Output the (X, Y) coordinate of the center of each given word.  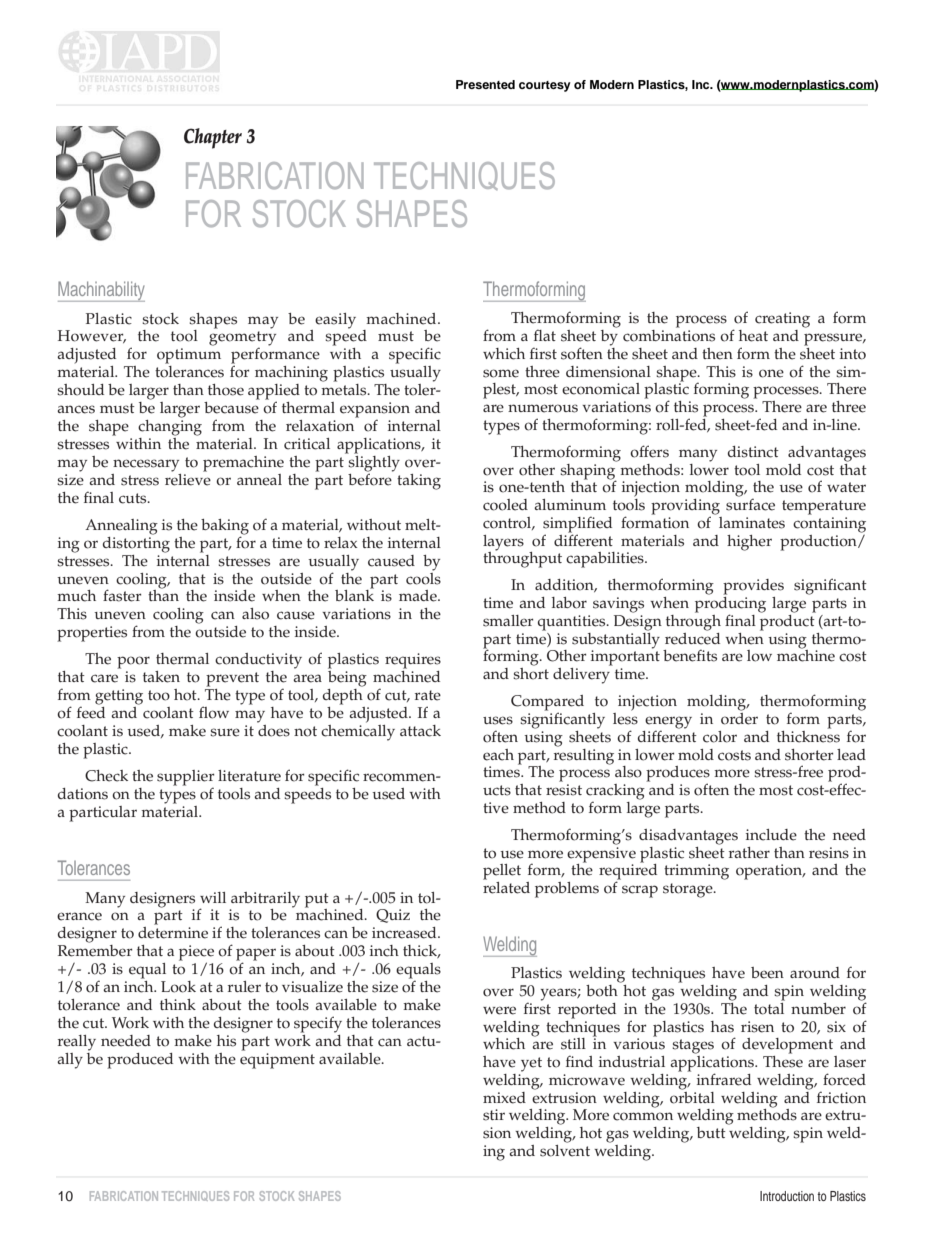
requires (413, 661)
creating (782, 320)
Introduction (787, 1196)
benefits (690, 655)
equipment (277, 1059)
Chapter (213, 138)
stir (494, 1115)
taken (161, 677)
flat (545, 335)
